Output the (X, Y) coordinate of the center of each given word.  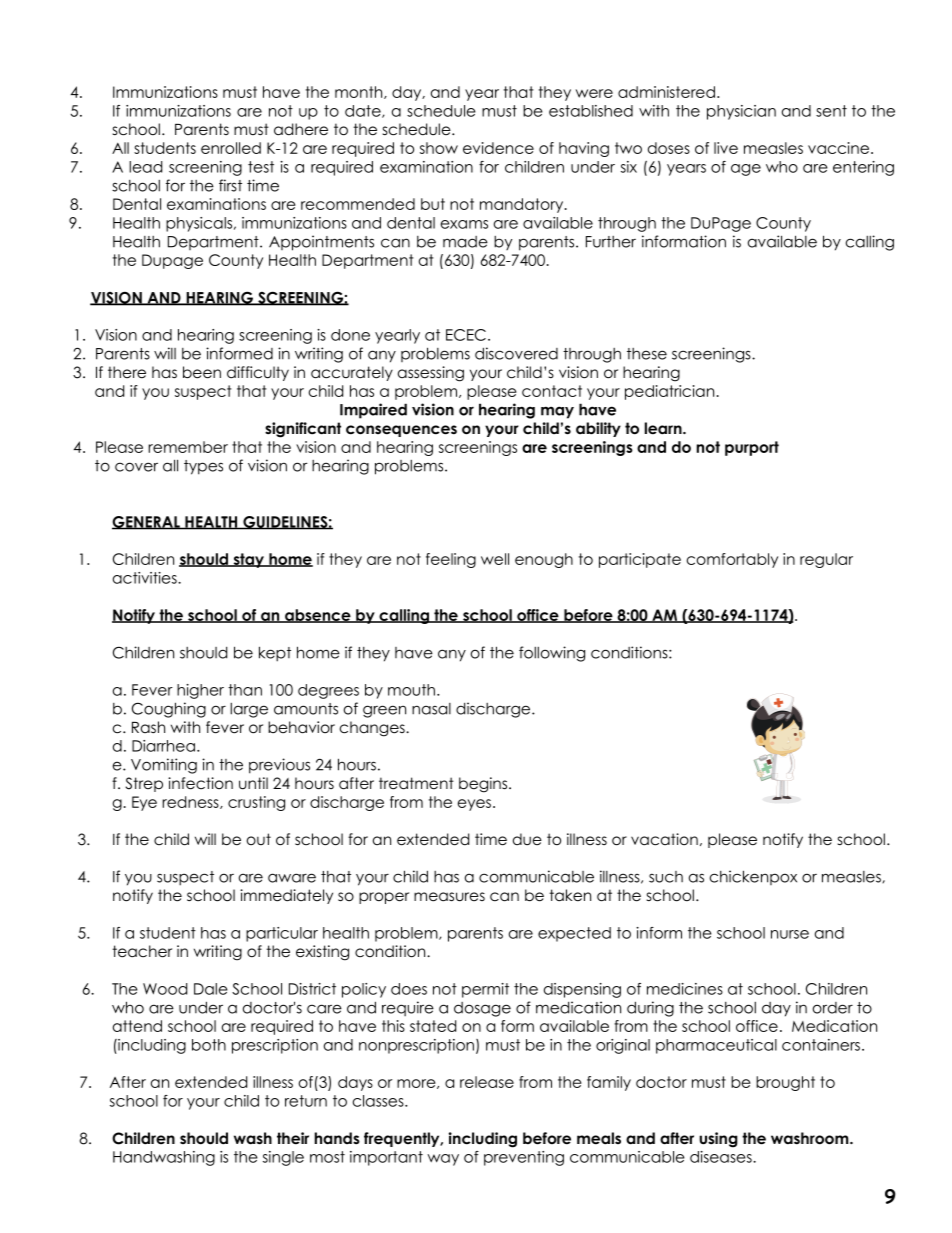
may (557, 412)
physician (741, 112)
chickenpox (753, 877)
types (203, 467)
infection (200, 783)
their (293, 1138)
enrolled (231, 148)
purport (752, 448)
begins (484, 785)
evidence (498, 148)
